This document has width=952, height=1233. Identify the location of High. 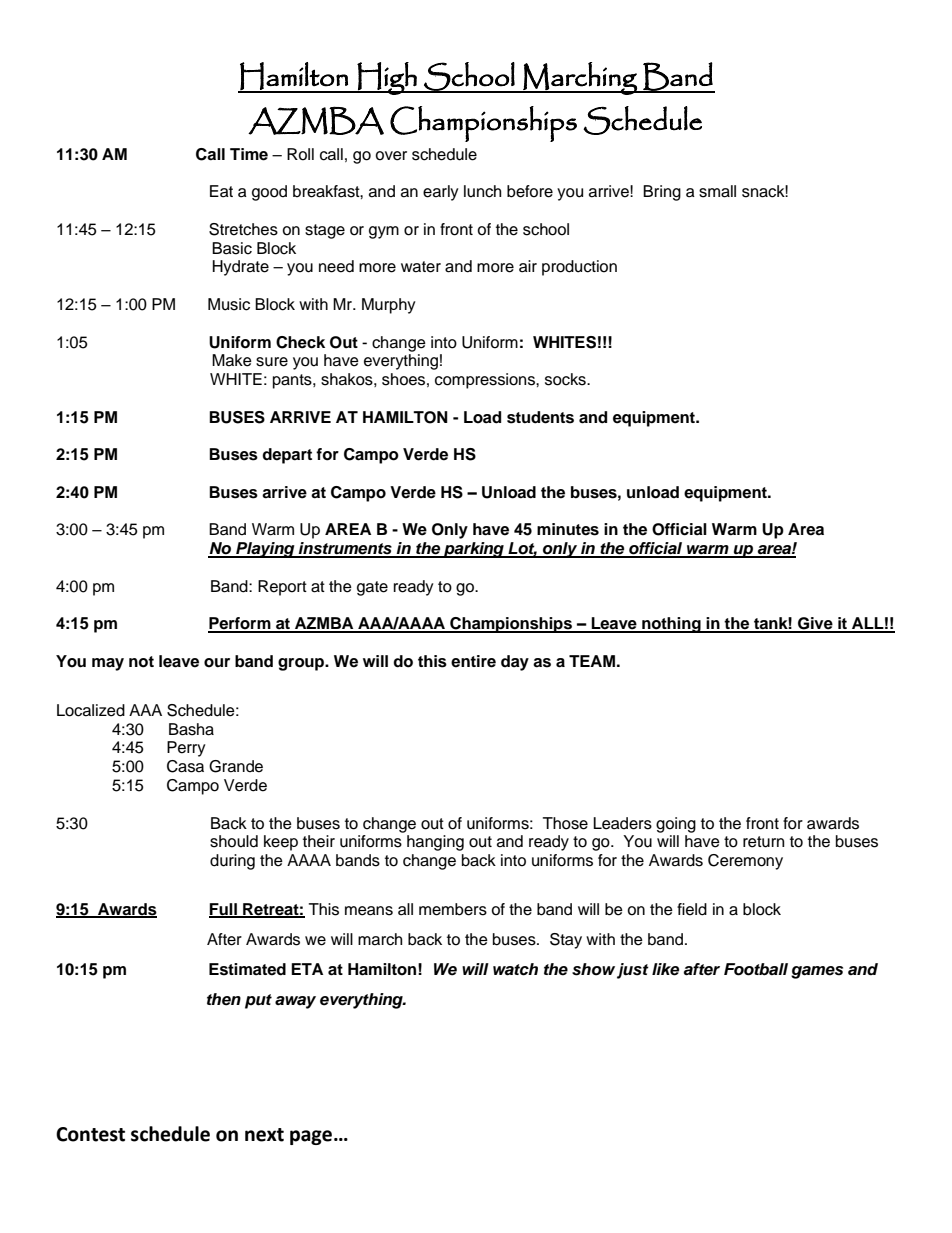
(387, 78).
